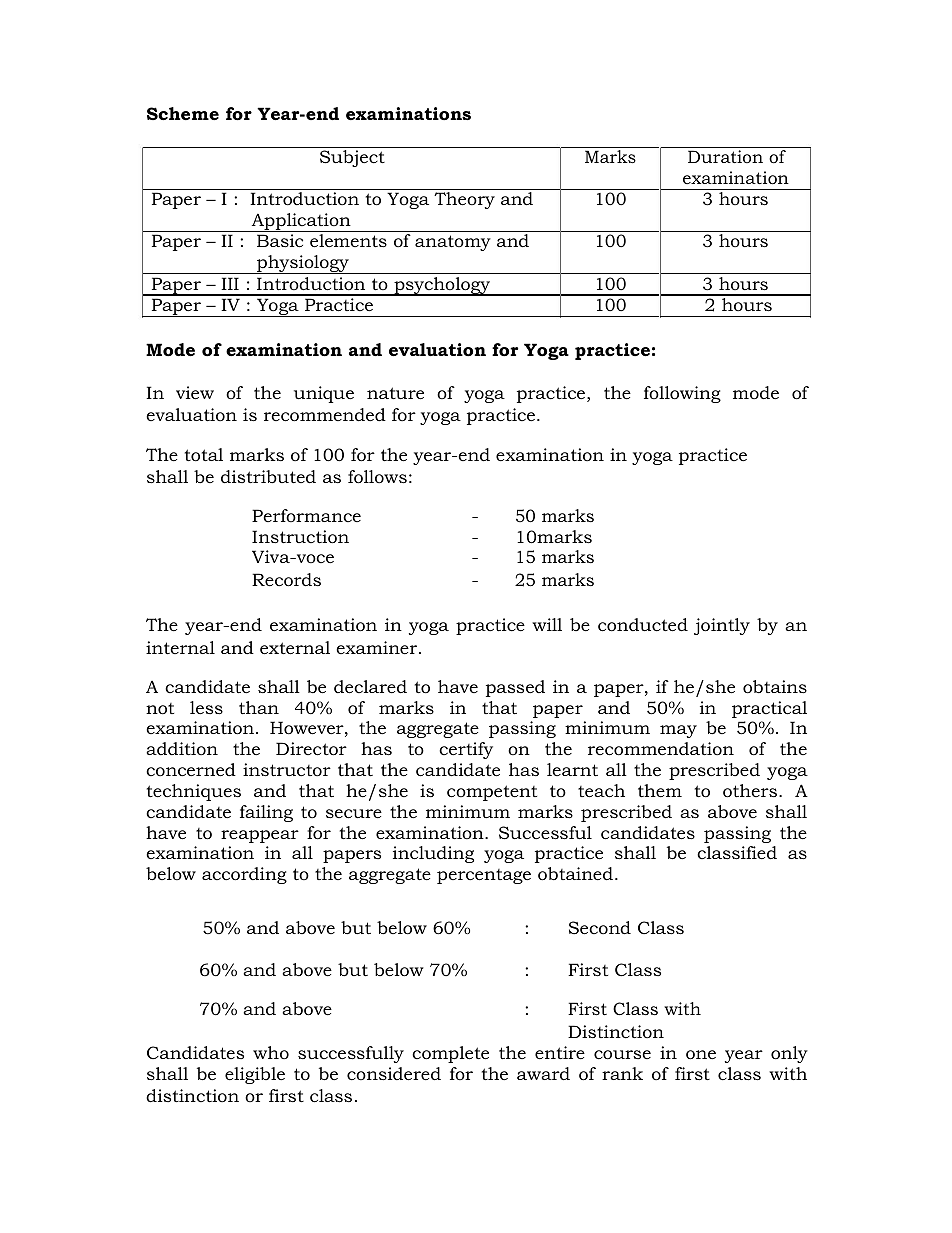 The image size is (952, 1233). I want to click on Scheme, so click(183, 114).
